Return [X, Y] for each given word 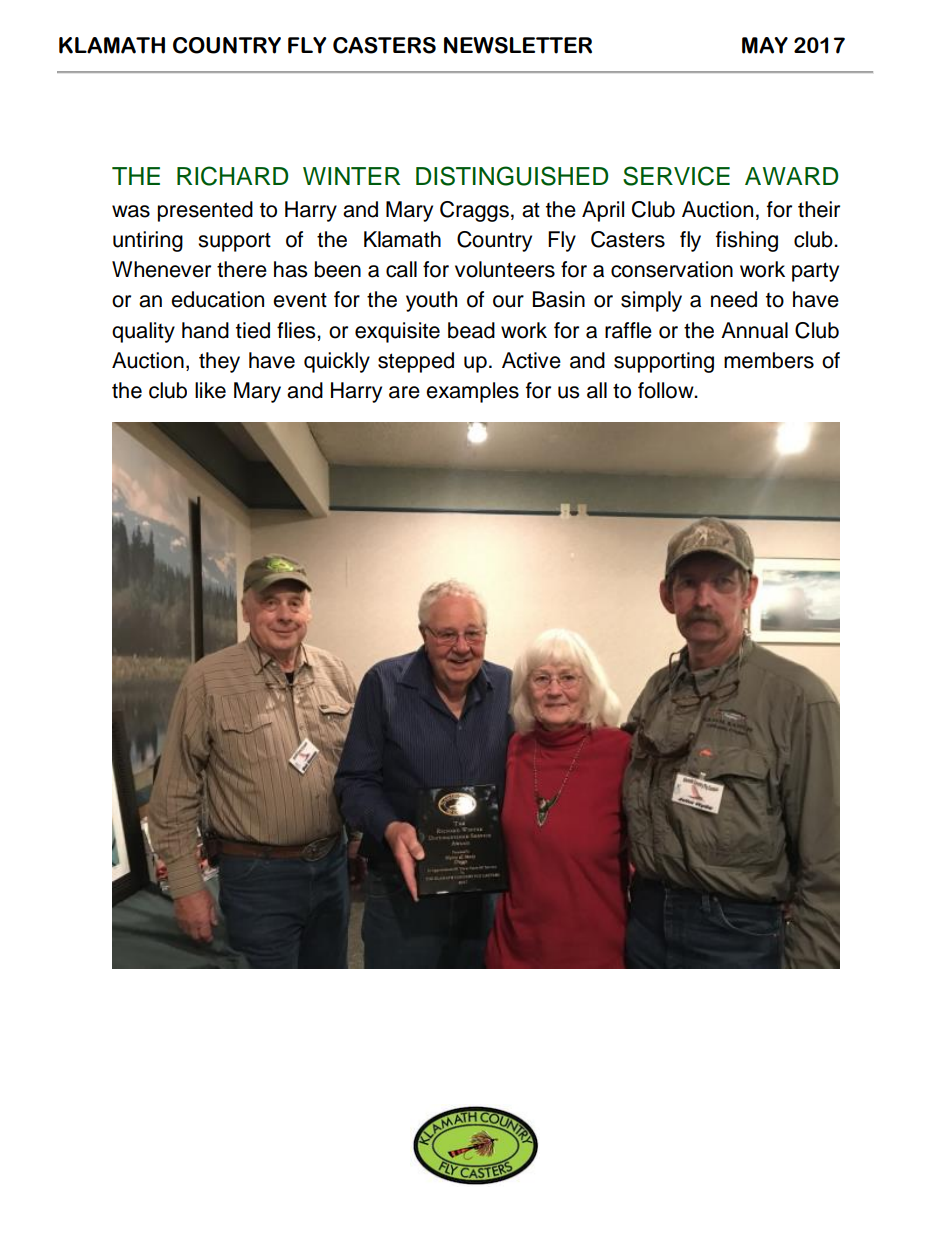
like [210, 390]
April [603, 211]
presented [205, 211]
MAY [765, 45]
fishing [747, 241]
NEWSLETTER [518, 45]
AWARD [791, 176]
